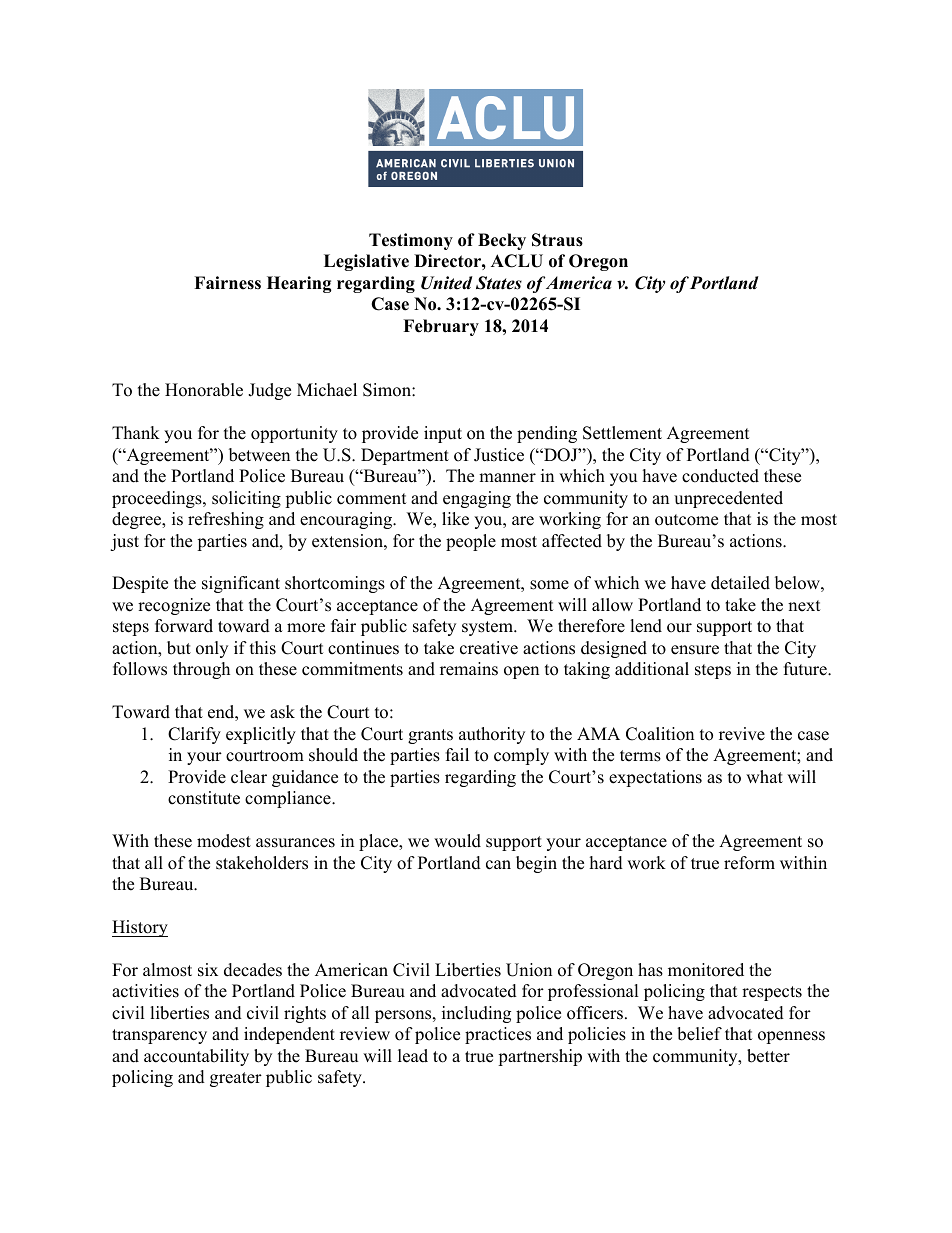 This image has width=952, height=1233. I want to click on like, so click(455, 519).
